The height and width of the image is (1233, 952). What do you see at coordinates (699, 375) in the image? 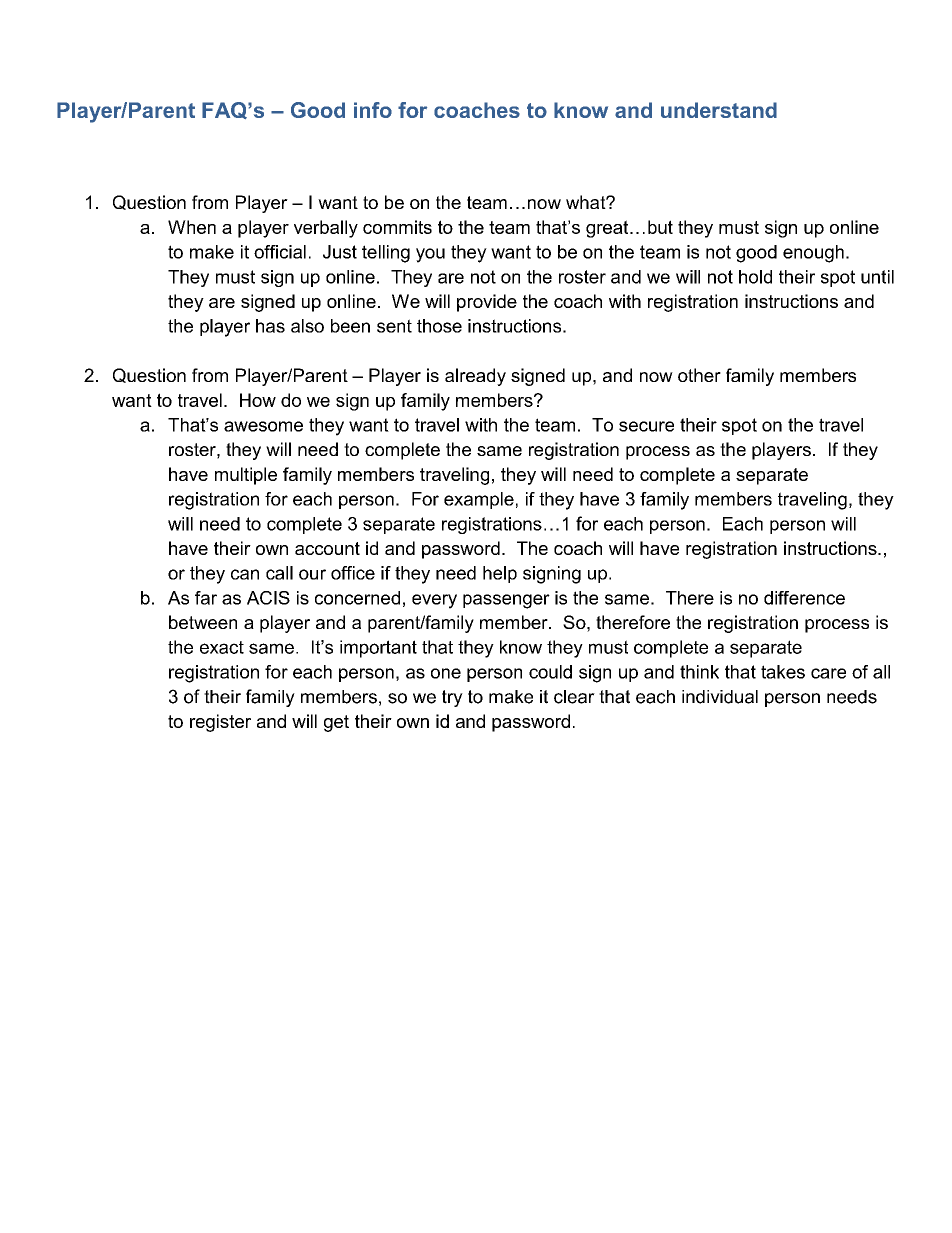
I see `other` at bounding box center [699, 375].
